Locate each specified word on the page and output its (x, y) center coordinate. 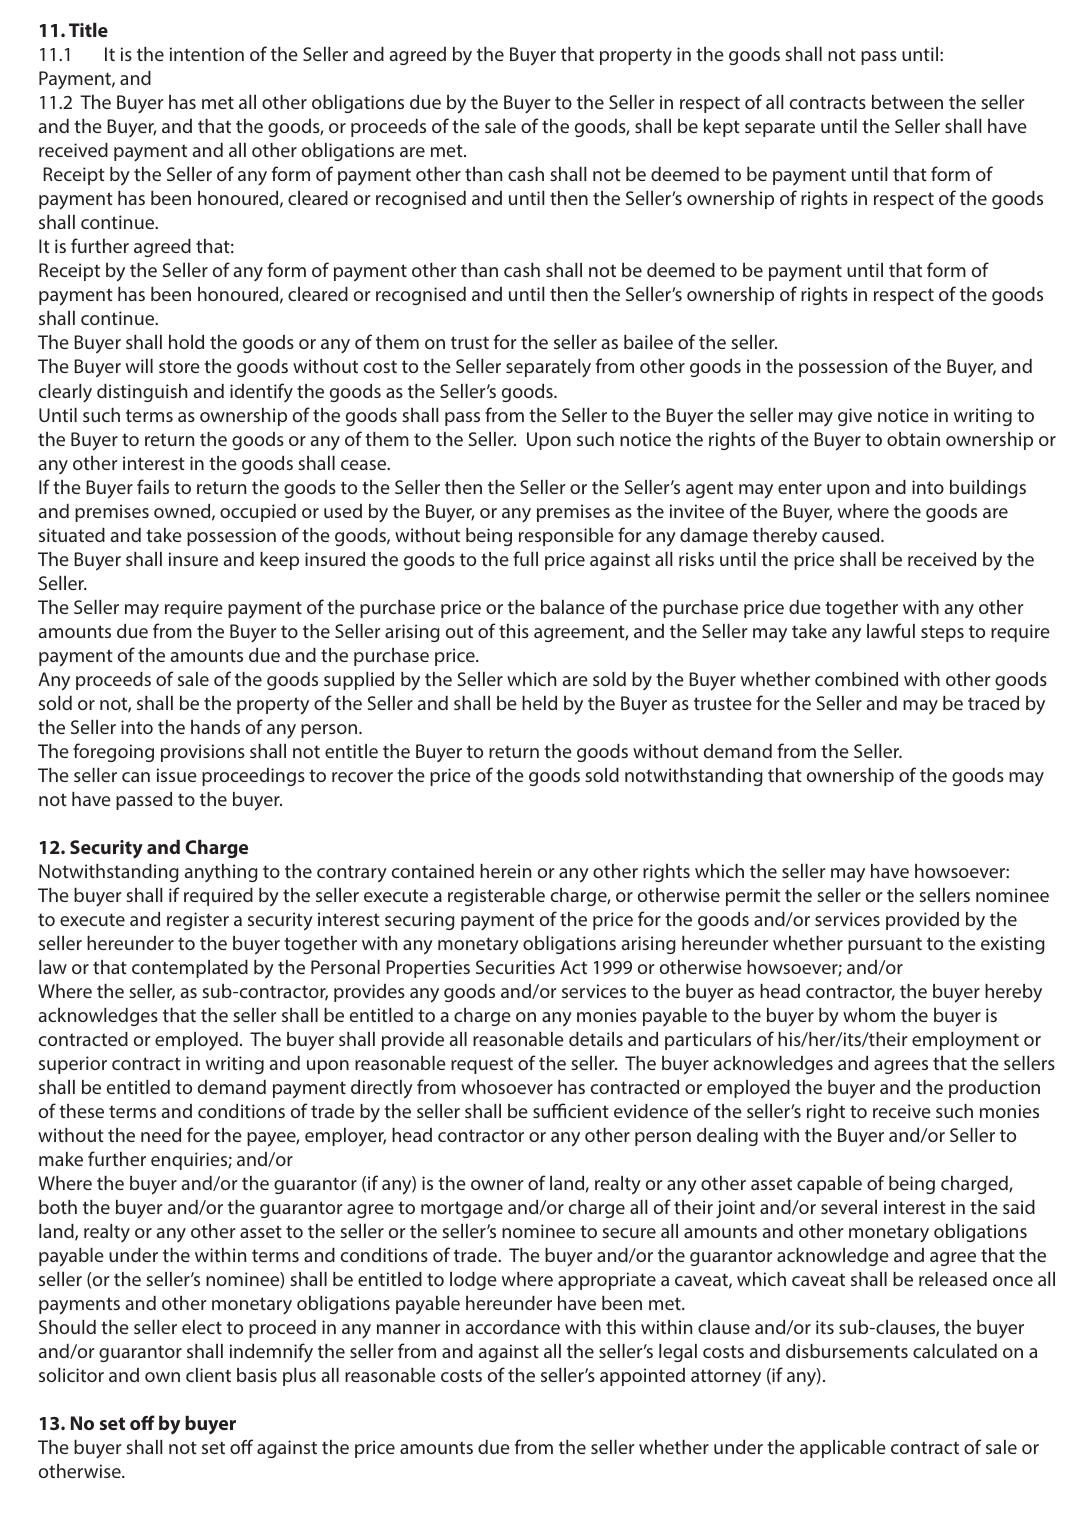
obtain (913, 439)
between (907, 102)
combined (856, 679)
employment (965, 1041)
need (161, 1135)
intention (207, 54)
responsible (566, 537)
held (539, 703)
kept (722, 128)
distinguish (142, 393)
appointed (642, 1377)
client (208, 1375)
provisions (203, 753)
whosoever (507, 1087)
